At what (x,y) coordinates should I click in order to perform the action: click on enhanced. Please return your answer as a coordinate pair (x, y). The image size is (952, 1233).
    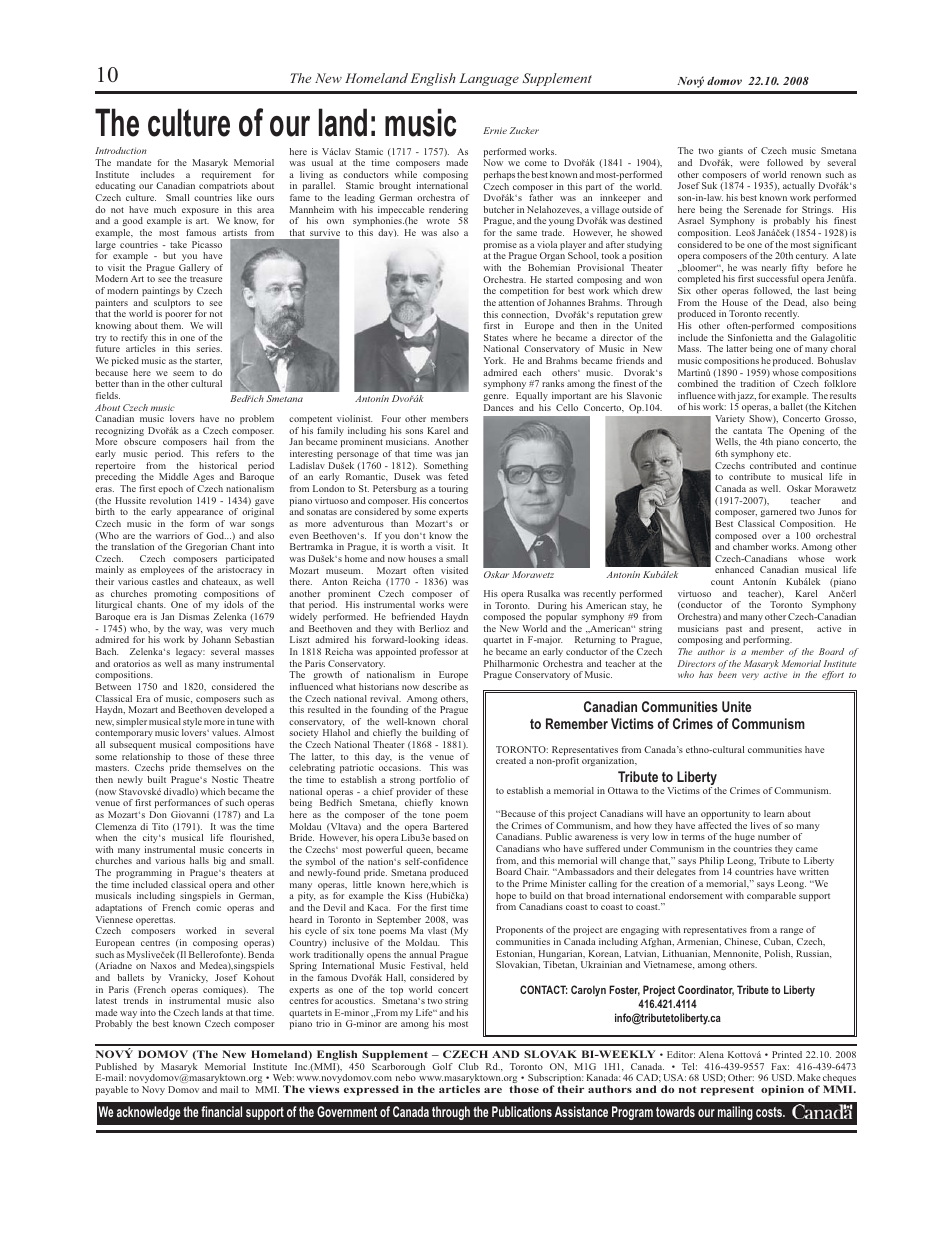
    Looking at the image, I should click on (734, 569).
